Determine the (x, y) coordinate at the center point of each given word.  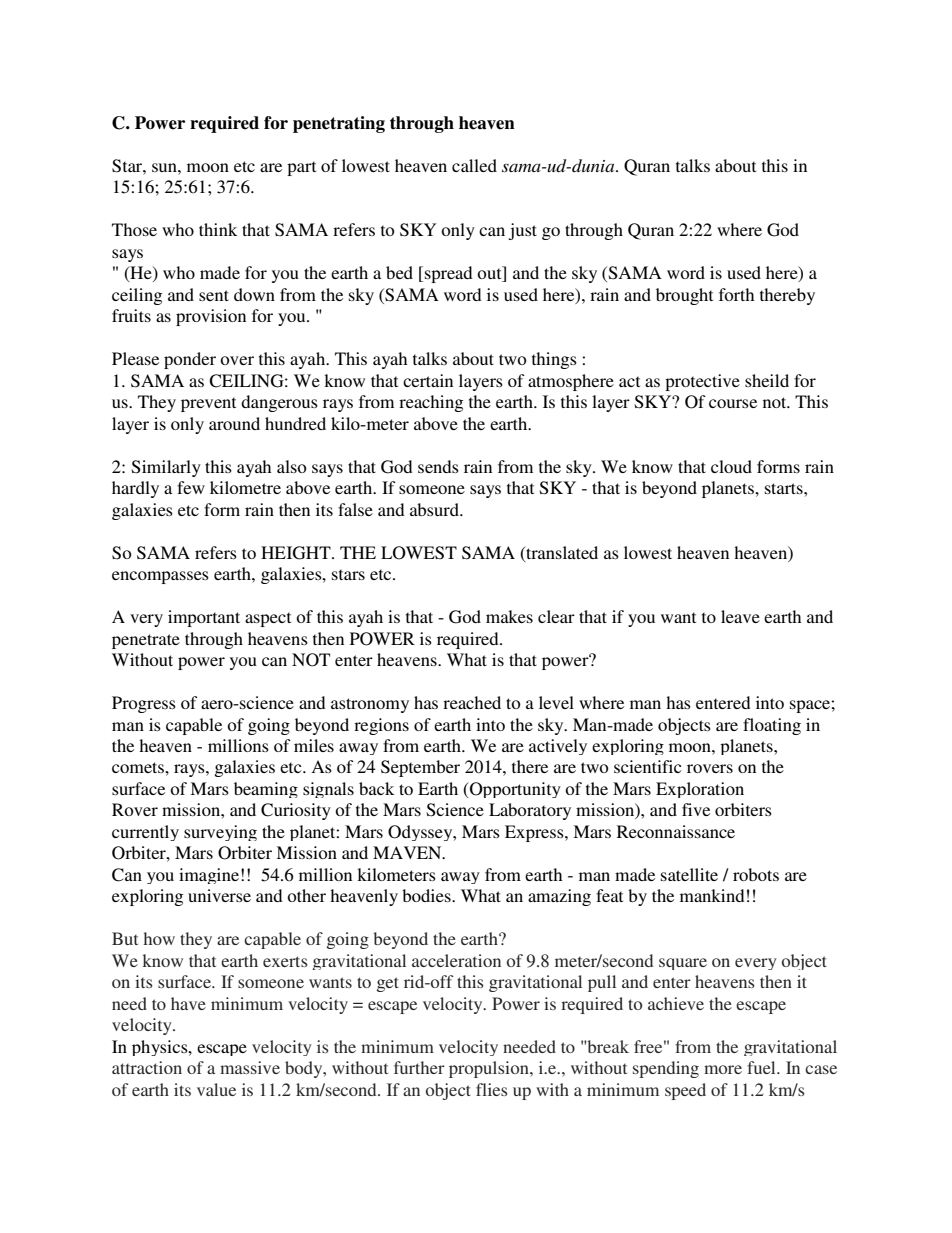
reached (472, 702)
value (216, 1089)
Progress (144, 704)
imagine (209, 876)
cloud (731, 466)
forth (736, 294)
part (301, 168)
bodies (427, 895)
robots (756, 874)
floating (772, 726)
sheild (767, 380)
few (191, 487)
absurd (435, 509)
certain (428, 380)
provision (211, 317)
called (474, 165)
